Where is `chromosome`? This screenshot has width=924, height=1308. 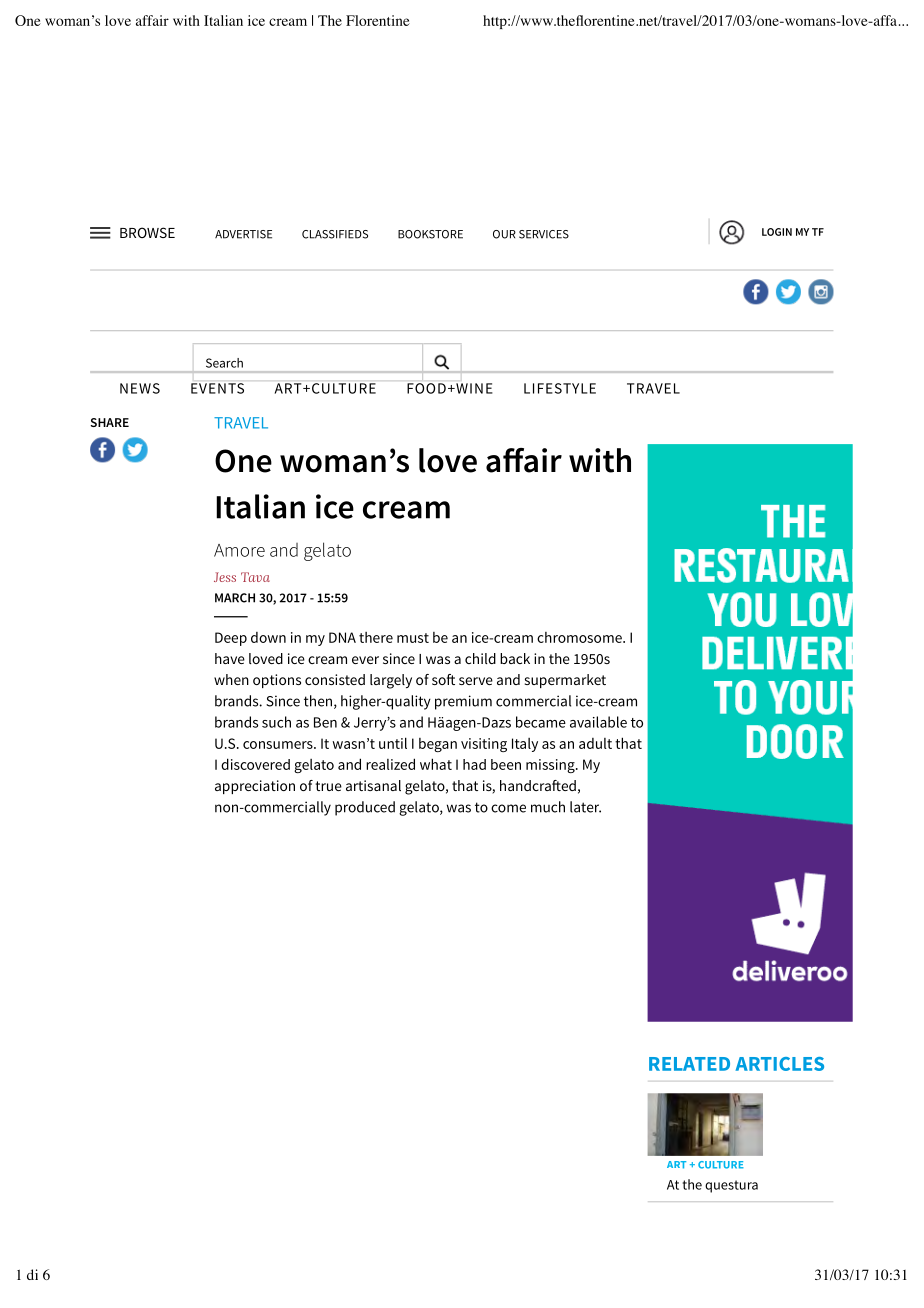 chromosome is located at coordinates (580, 637).
